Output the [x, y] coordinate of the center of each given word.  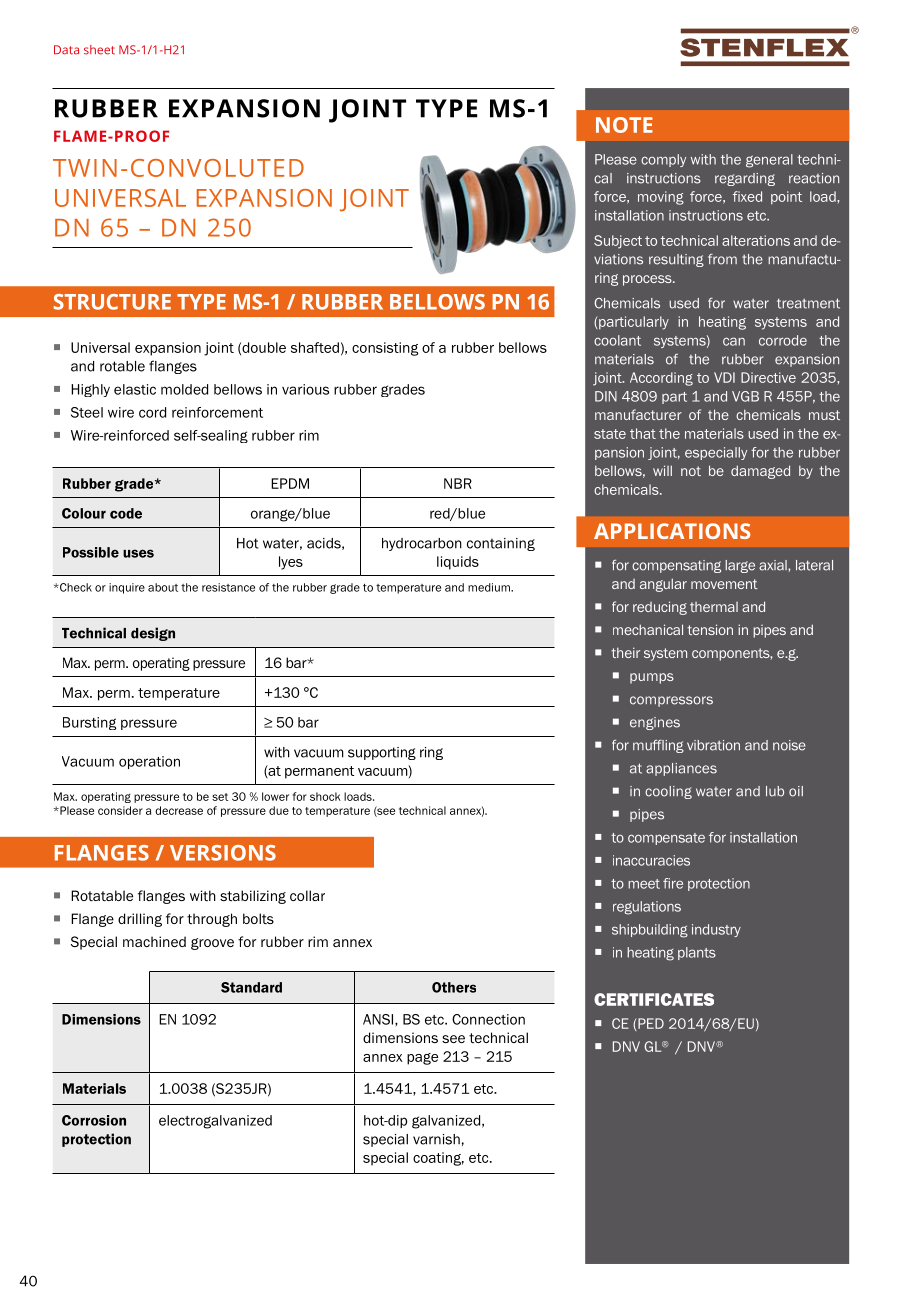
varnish [436, 1139]
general [769, 161]
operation [149, 762]
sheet [99, 50]
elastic [135, 389]
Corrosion [94, 1120]
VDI [724, 377]
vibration [713, 745]
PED [651, 1023]
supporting [382, 753]
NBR [458, 483]
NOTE [624, 125]
